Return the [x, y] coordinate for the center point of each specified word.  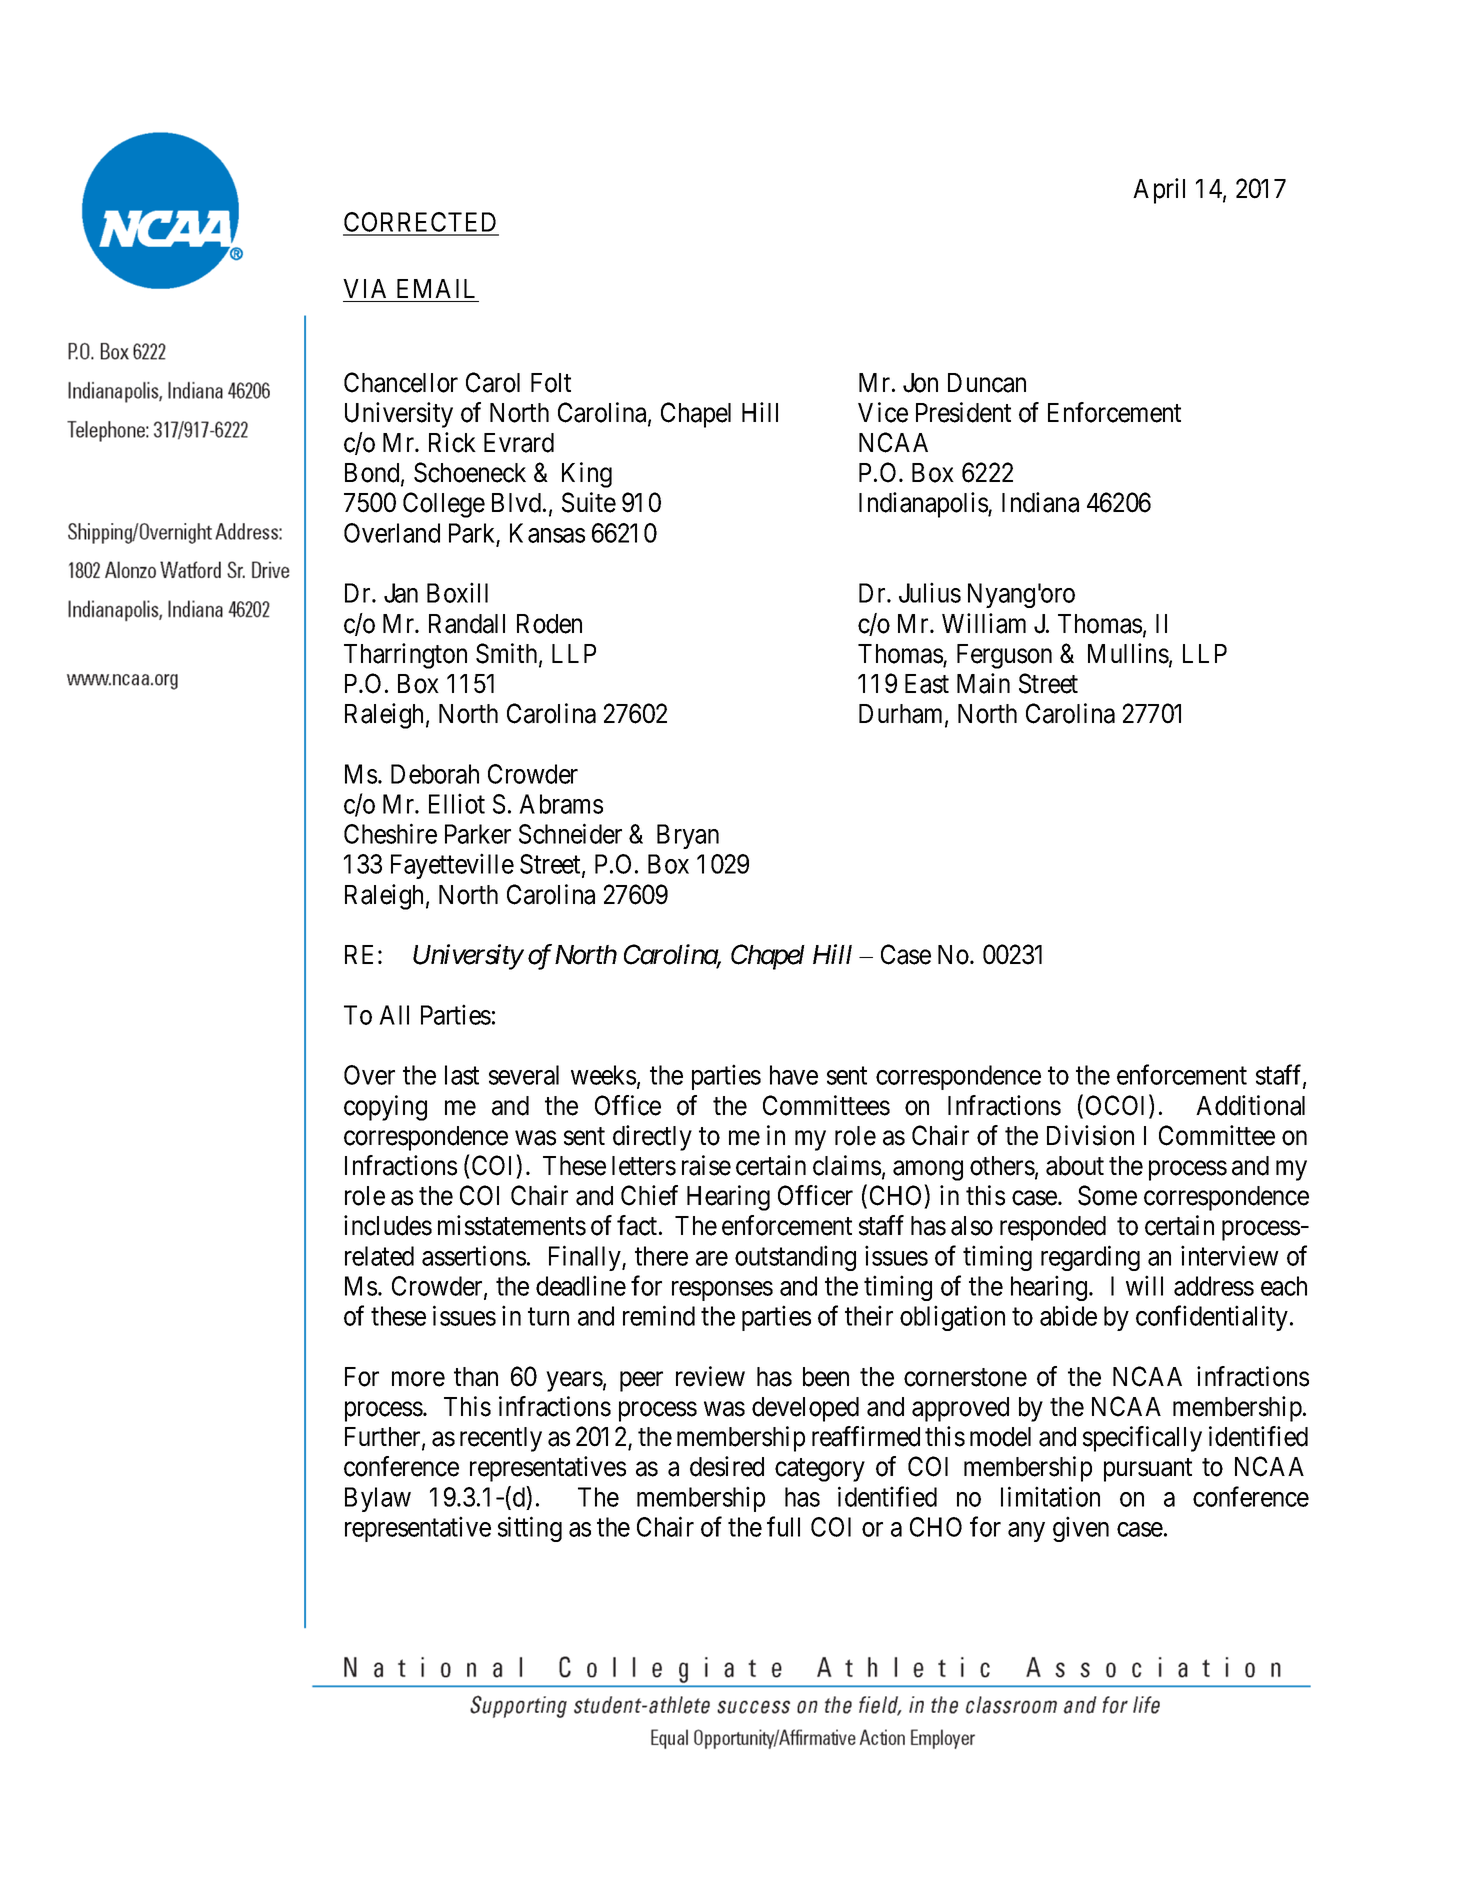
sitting [530, 1529]
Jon [920, 383]
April [1159, 191]
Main [983, 683]
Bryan [688, 836]
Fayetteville [452, 866]
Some [1107, 1195]
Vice [883, 412]
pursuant [1148, 1470]
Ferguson [1004, 656]
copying [385, 1108]
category [820, 1470]
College [444, 505]
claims [847, 1165]
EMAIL [436, 288]
